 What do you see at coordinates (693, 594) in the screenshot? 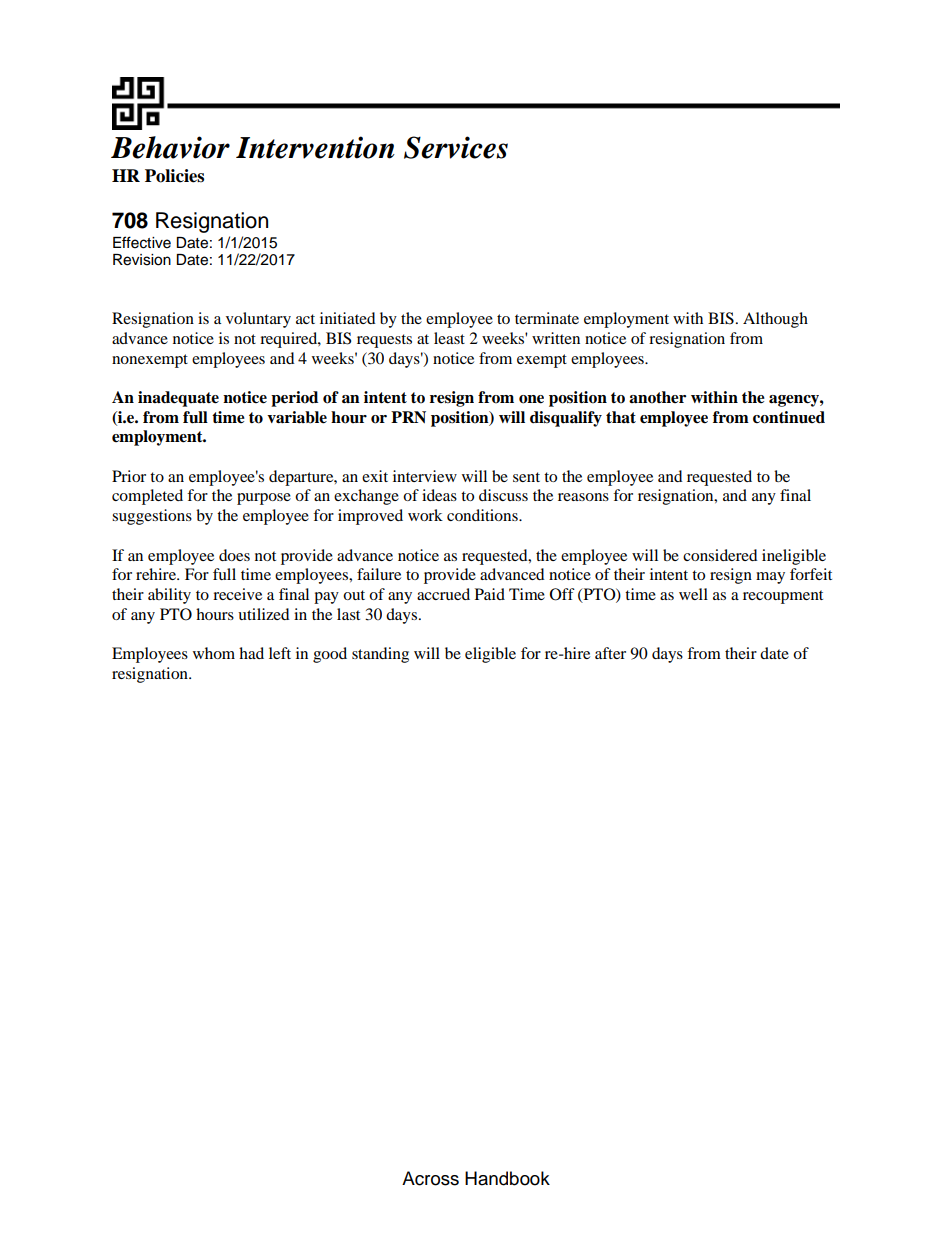
I see `well` at bounding box center [693, 594].
